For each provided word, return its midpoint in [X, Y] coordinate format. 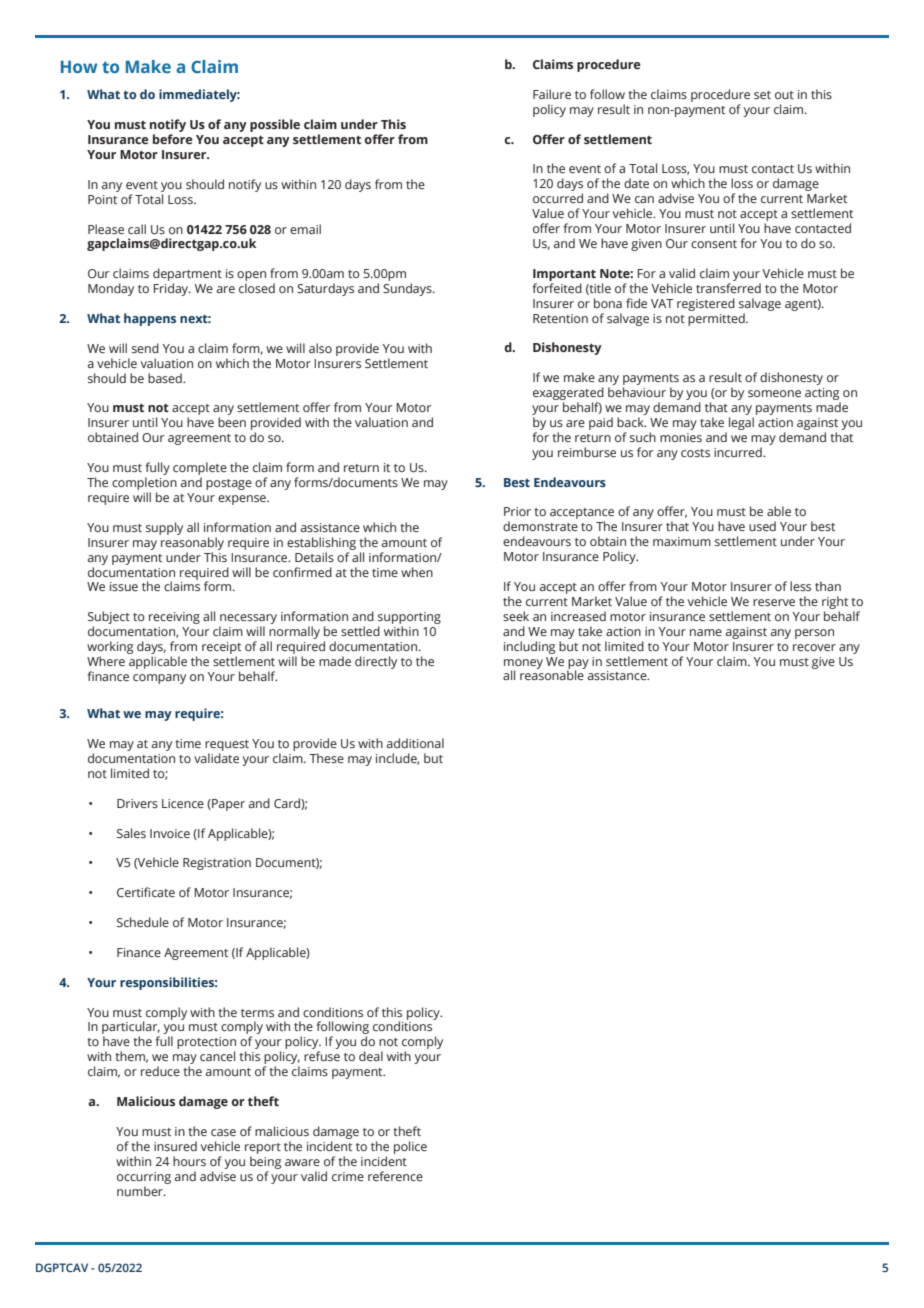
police [410, 1147]
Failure [552, 94]
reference [395, 1176]
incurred [739, 452]
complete [200, 470]
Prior [517, 511]
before [173, 139]
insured [175, 1146]
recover [814, 647]
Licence [183, 803]
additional [415, 743]
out [784, 95]
